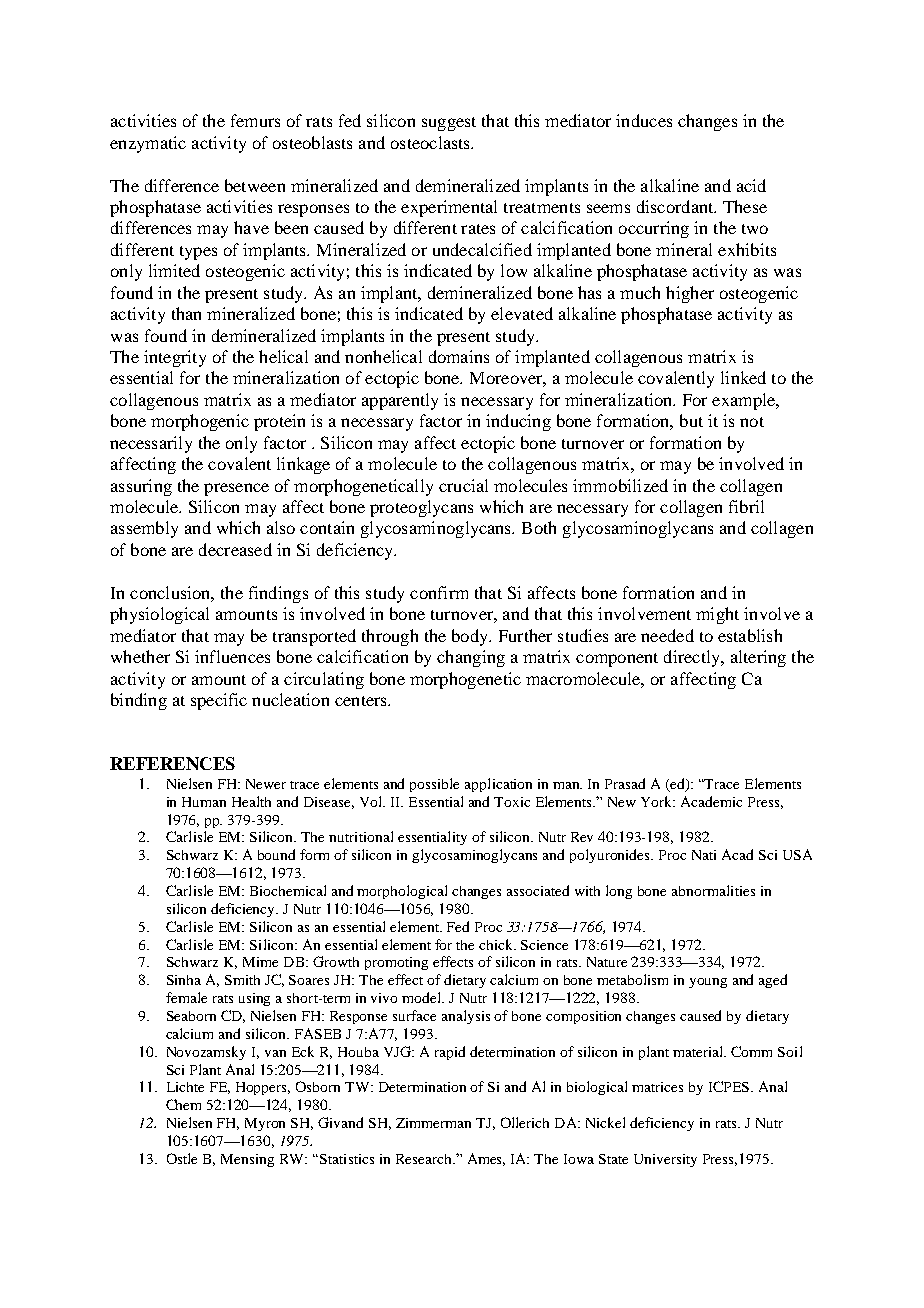 This image has width=924, height=1308. I want to click on femurs, so click(255, 120).
